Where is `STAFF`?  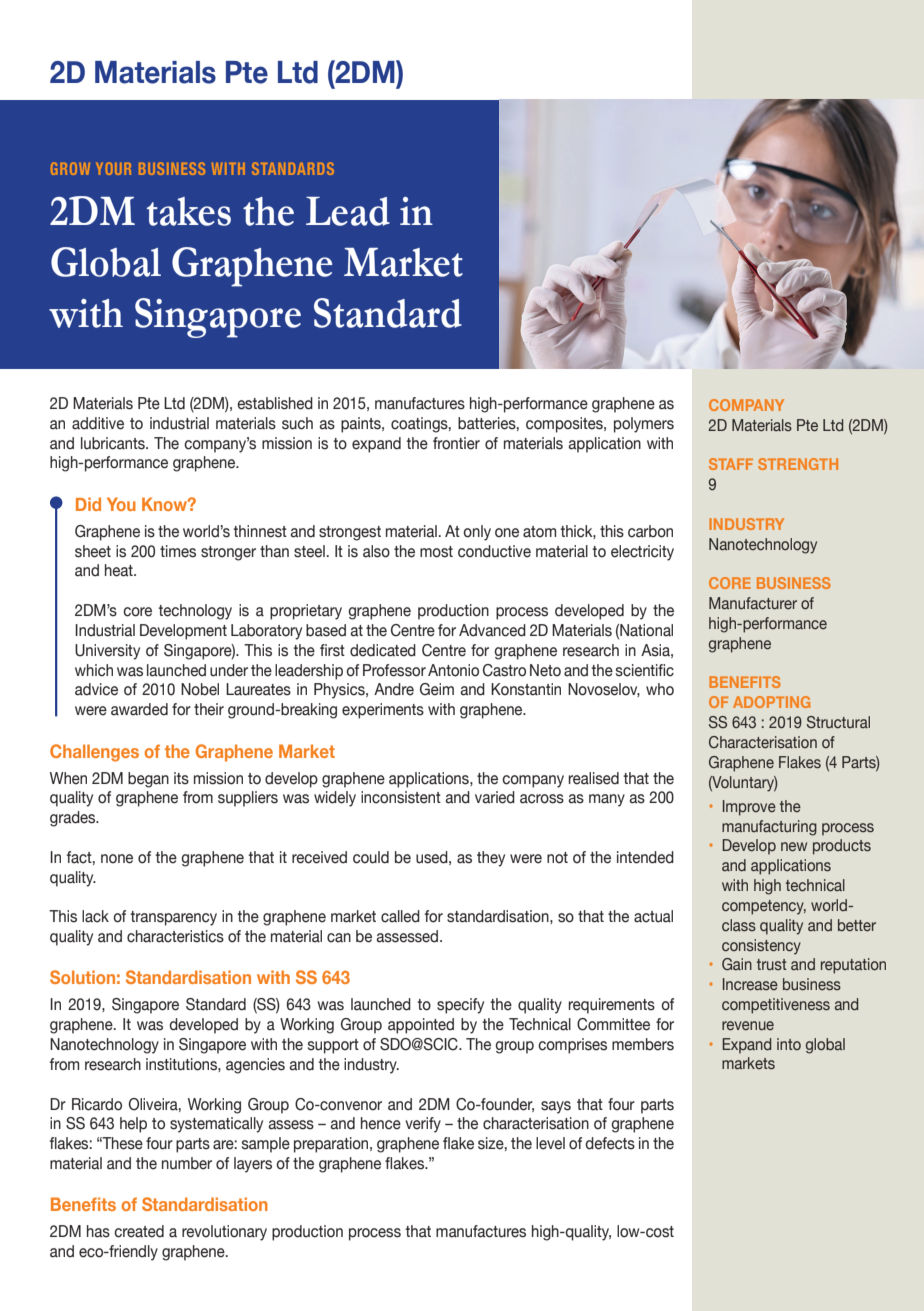 STAFF is located at coordinates (731, 464).
